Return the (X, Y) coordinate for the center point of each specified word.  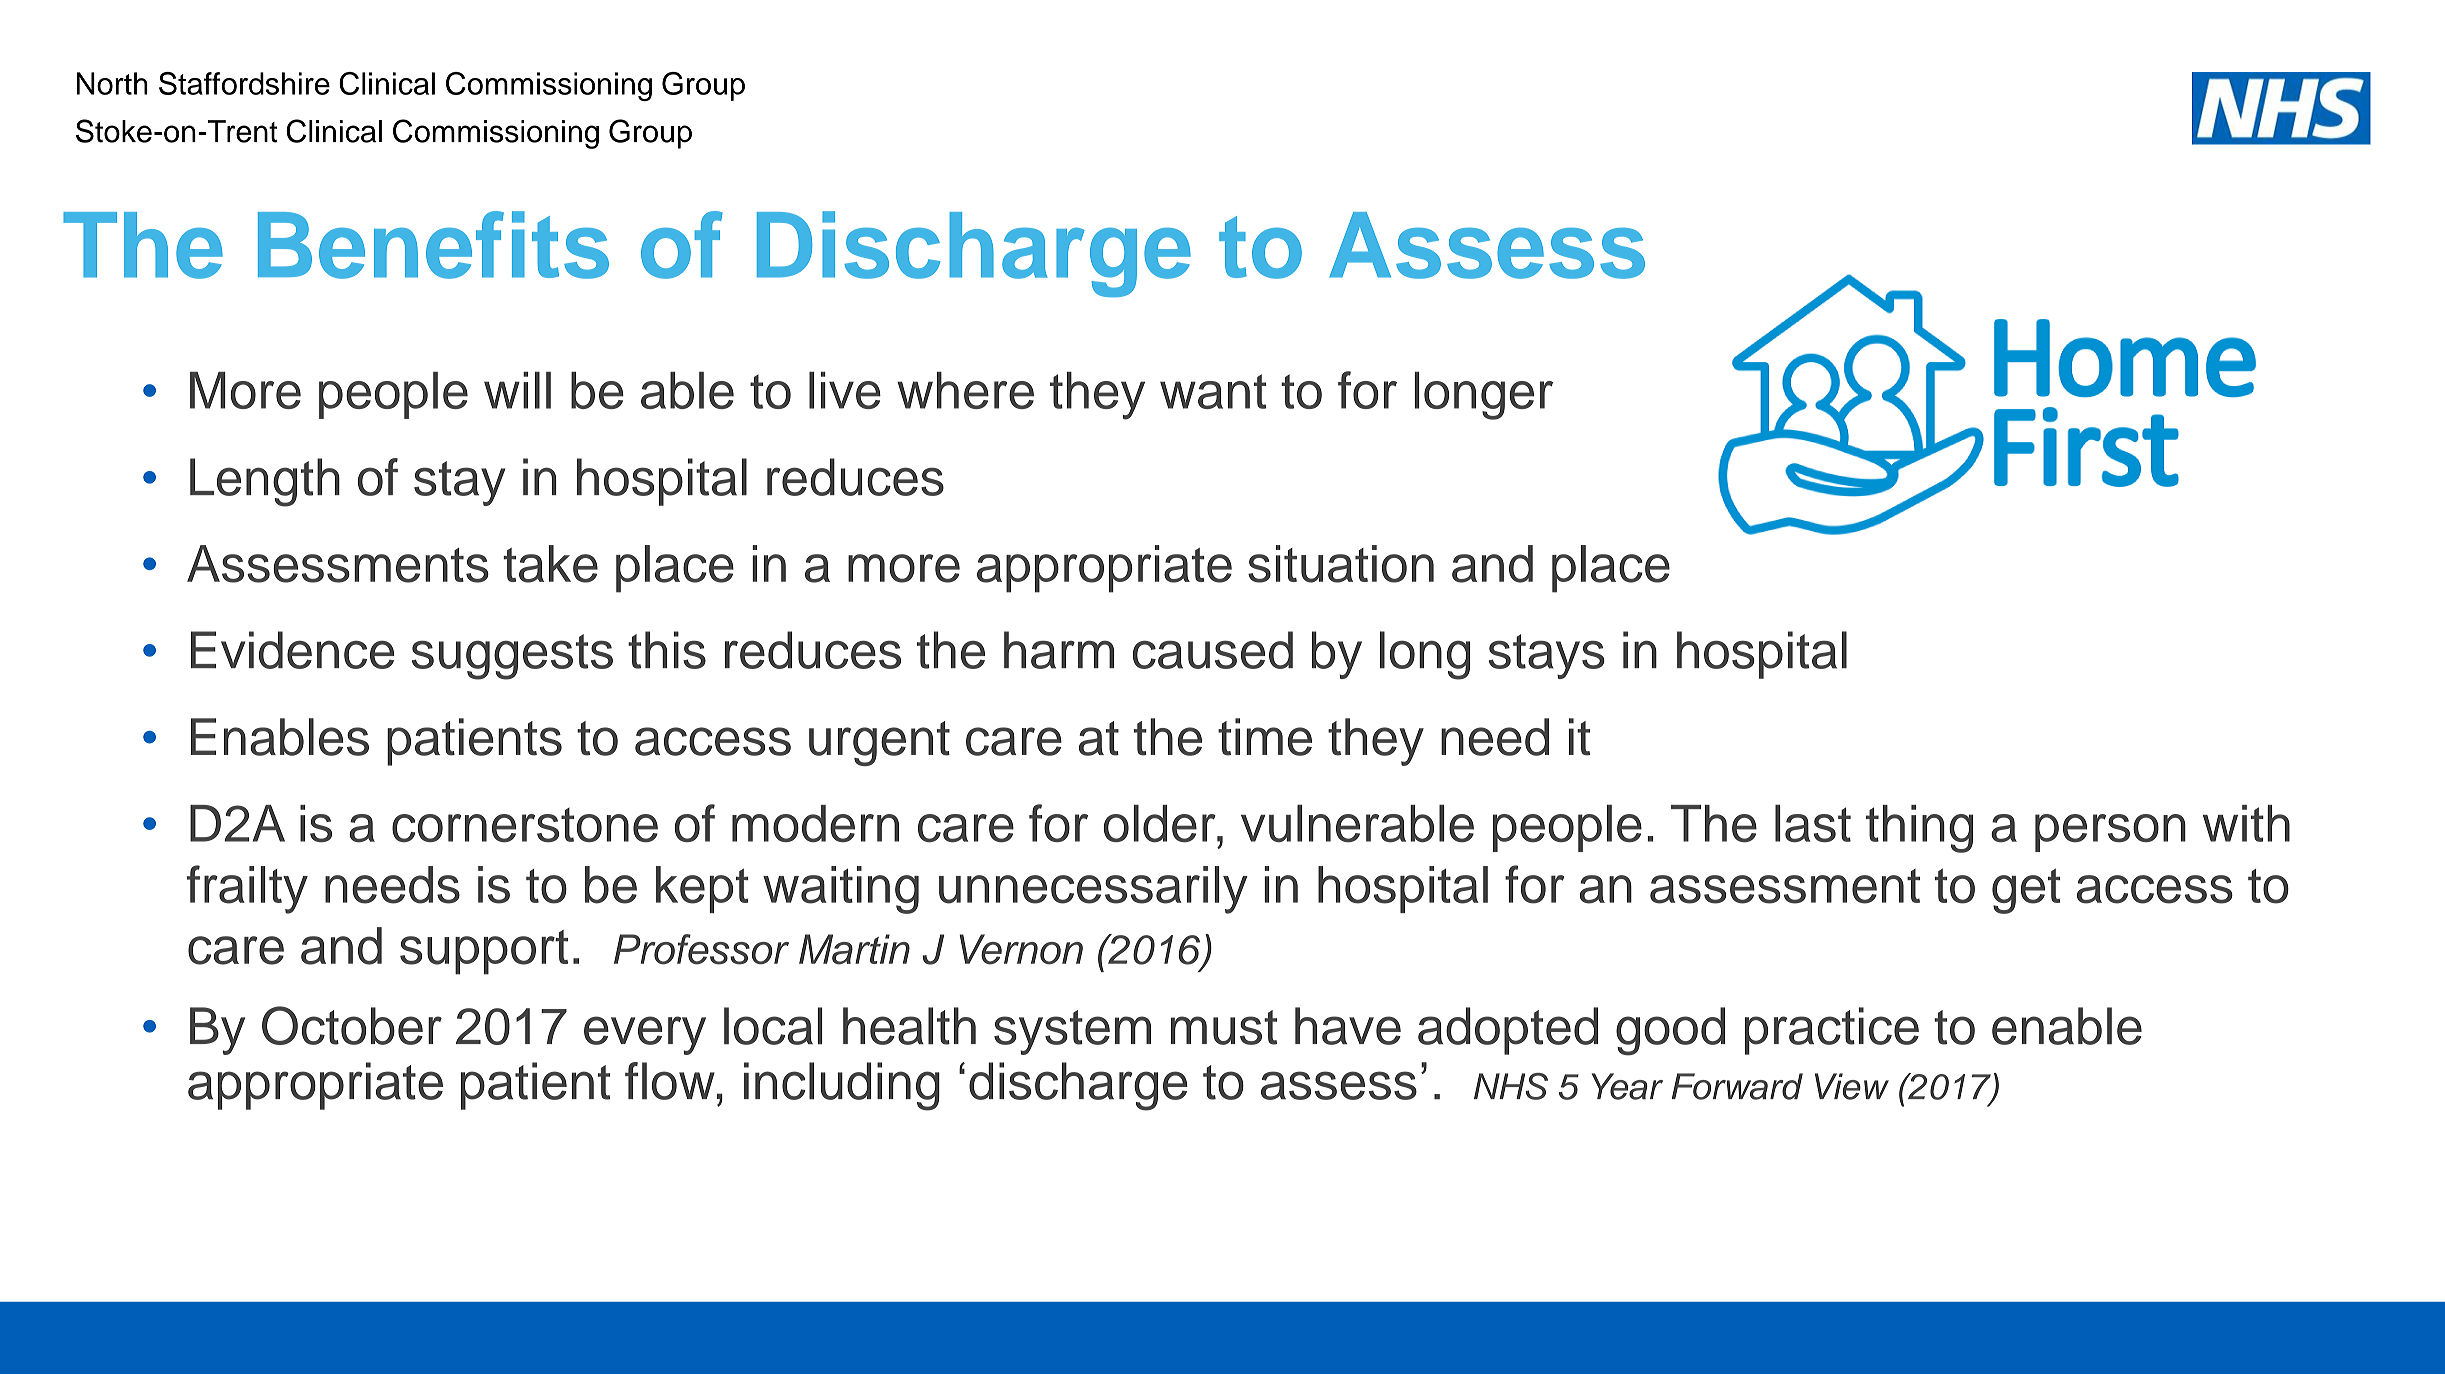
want (1213, 391)
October (352, 1025)
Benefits (433, 245)
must (1224, 1027)
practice (1832, 1031)
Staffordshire (244, 83)
